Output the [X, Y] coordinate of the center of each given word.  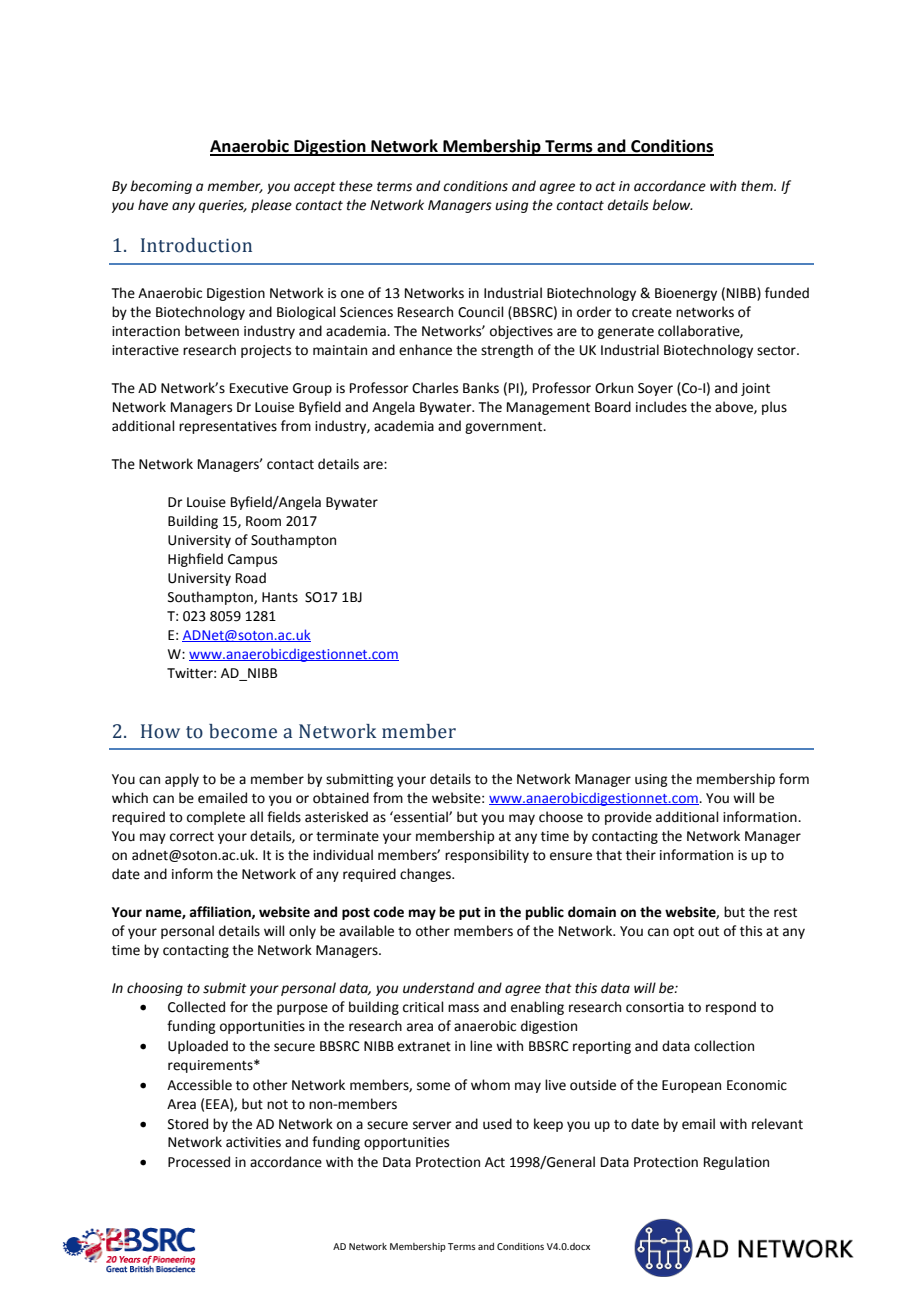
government [505, 428]
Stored [188, 1124]
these [356, 186]
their [641, 855]
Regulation [736, 1163]
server [432, 1125]
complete [216, 818]
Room [263, 521]
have [153, 205]
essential [421, 817]
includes [661, 407]
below [672, 205]
